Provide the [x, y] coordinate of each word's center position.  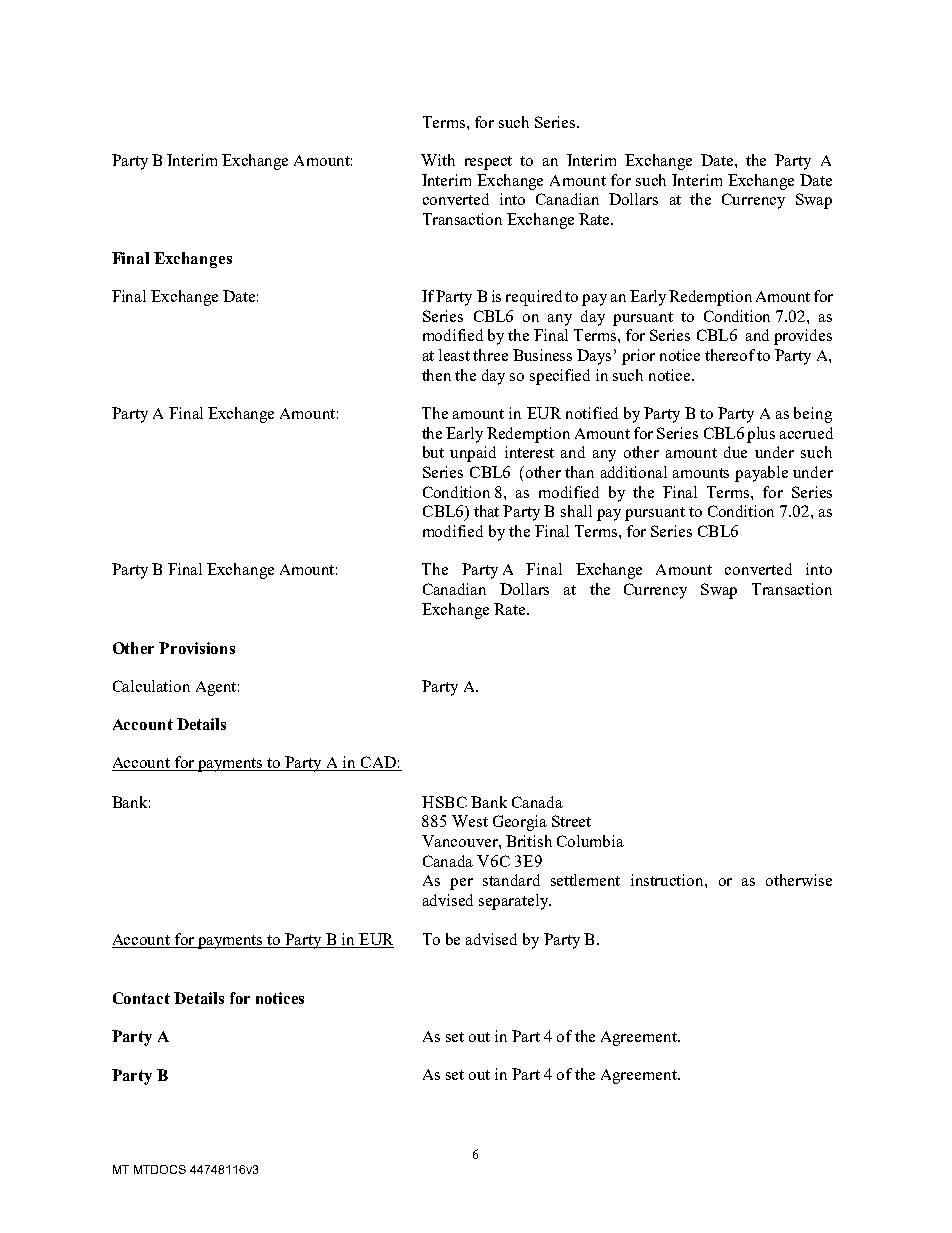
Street [571, 821]
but [433, 452]
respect [488, 163]
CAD [378, 763]
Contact [141, 998]
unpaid [473, 454]
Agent [217, 688]
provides [803, 337]
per [461, 884]
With [438, 160]
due [735, 452]
